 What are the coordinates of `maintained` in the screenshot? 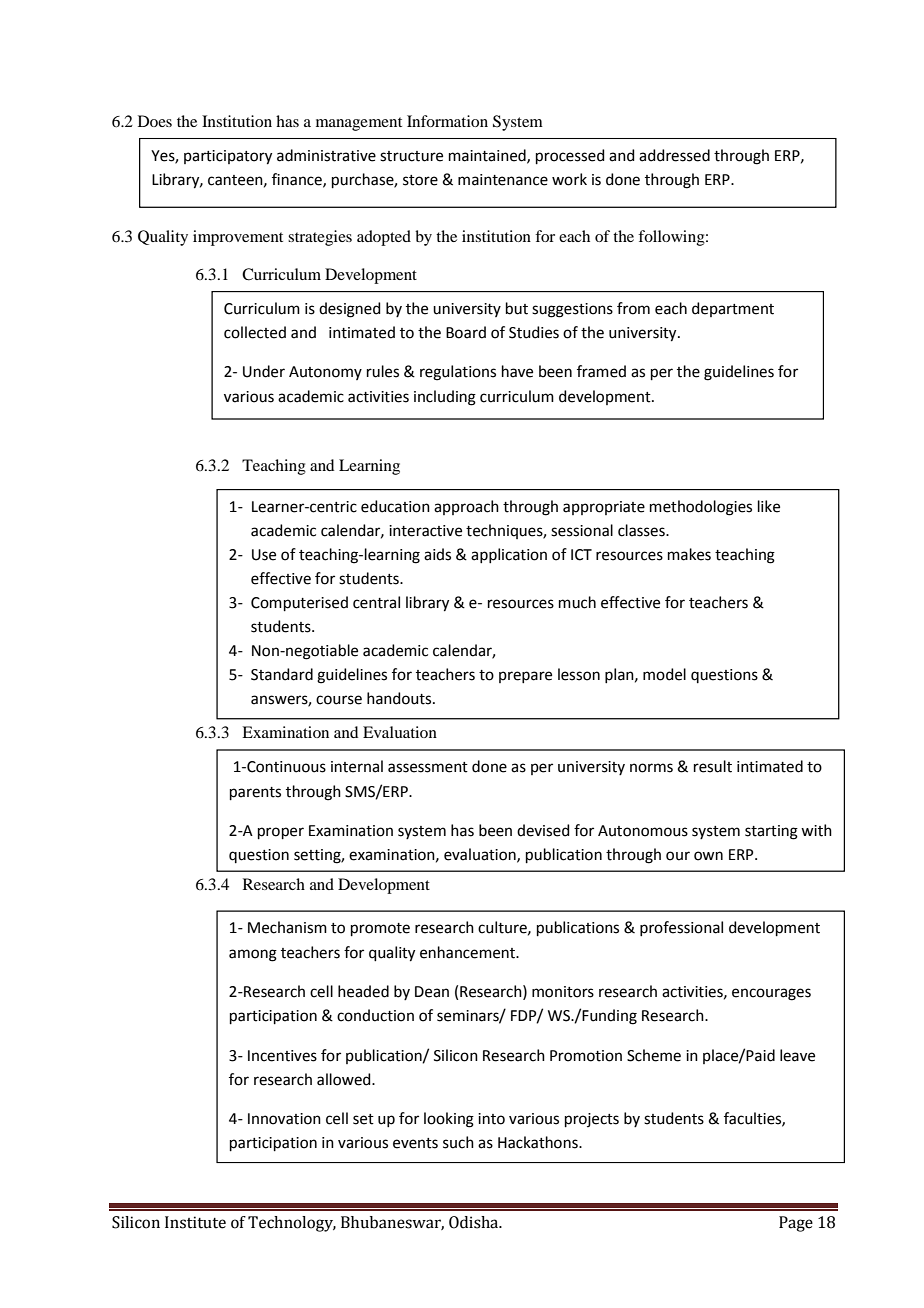 It's located at (488, 156).
